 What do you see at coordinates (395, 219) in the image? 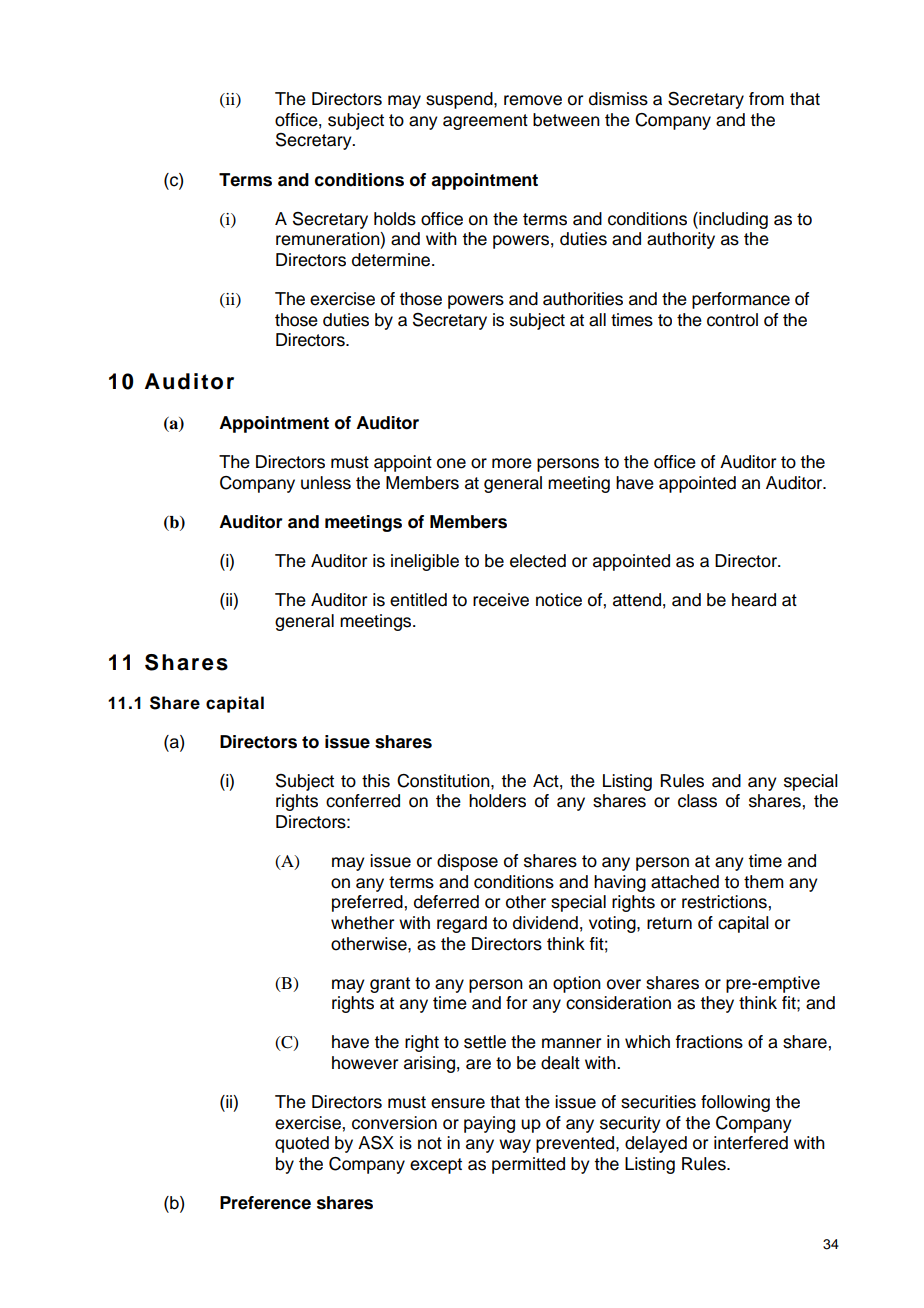
I see `holds` at bounding box center [395, 219].
